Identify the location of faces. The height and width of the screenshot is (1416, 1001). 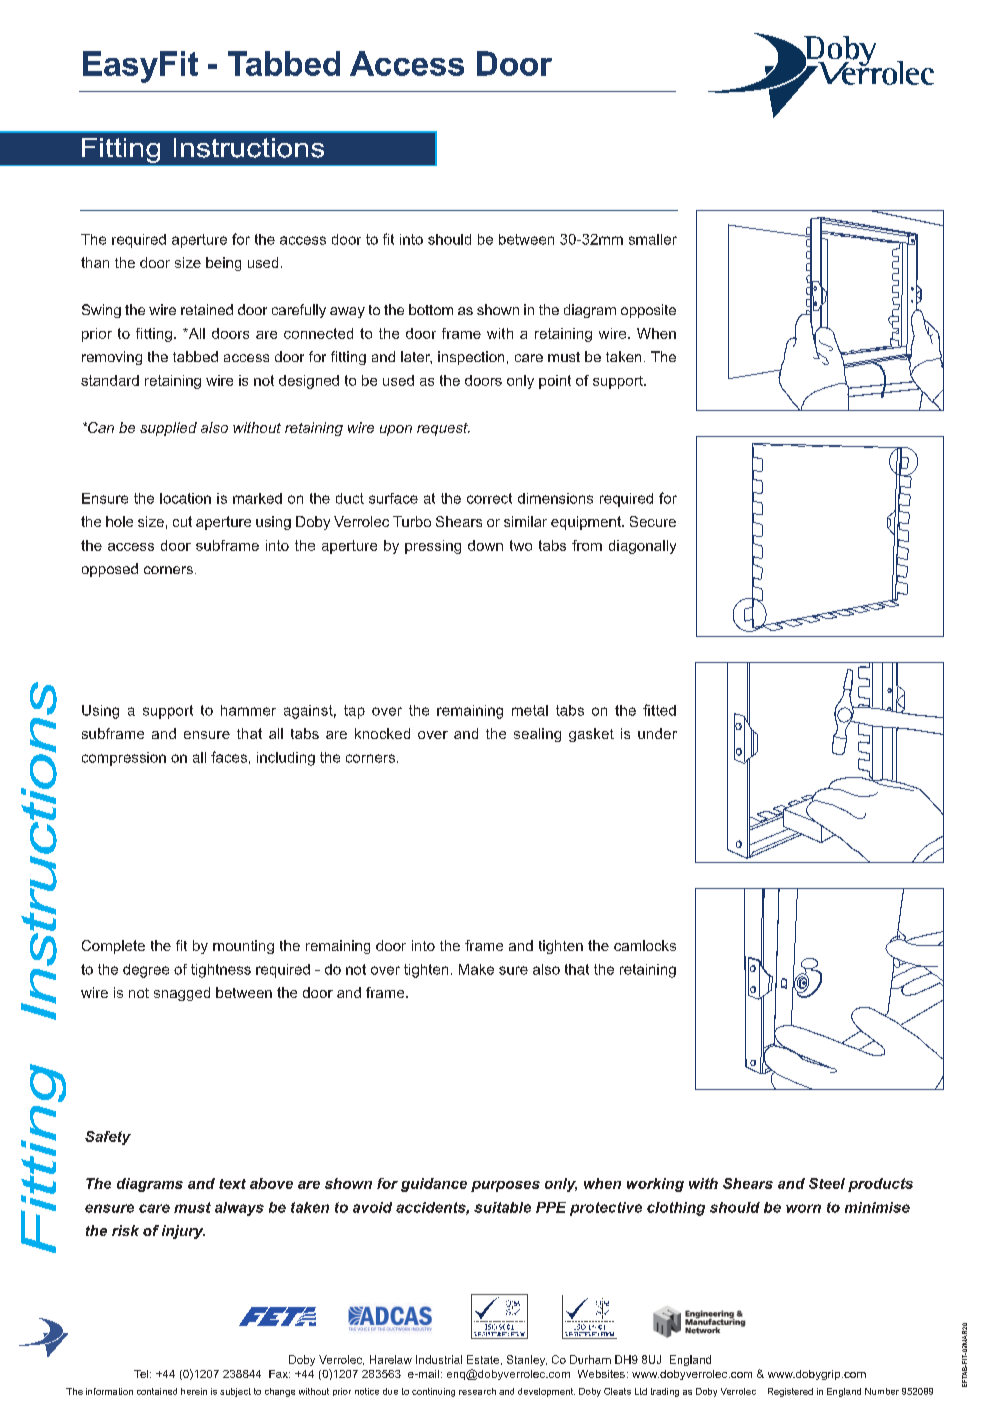
(229, 757).
